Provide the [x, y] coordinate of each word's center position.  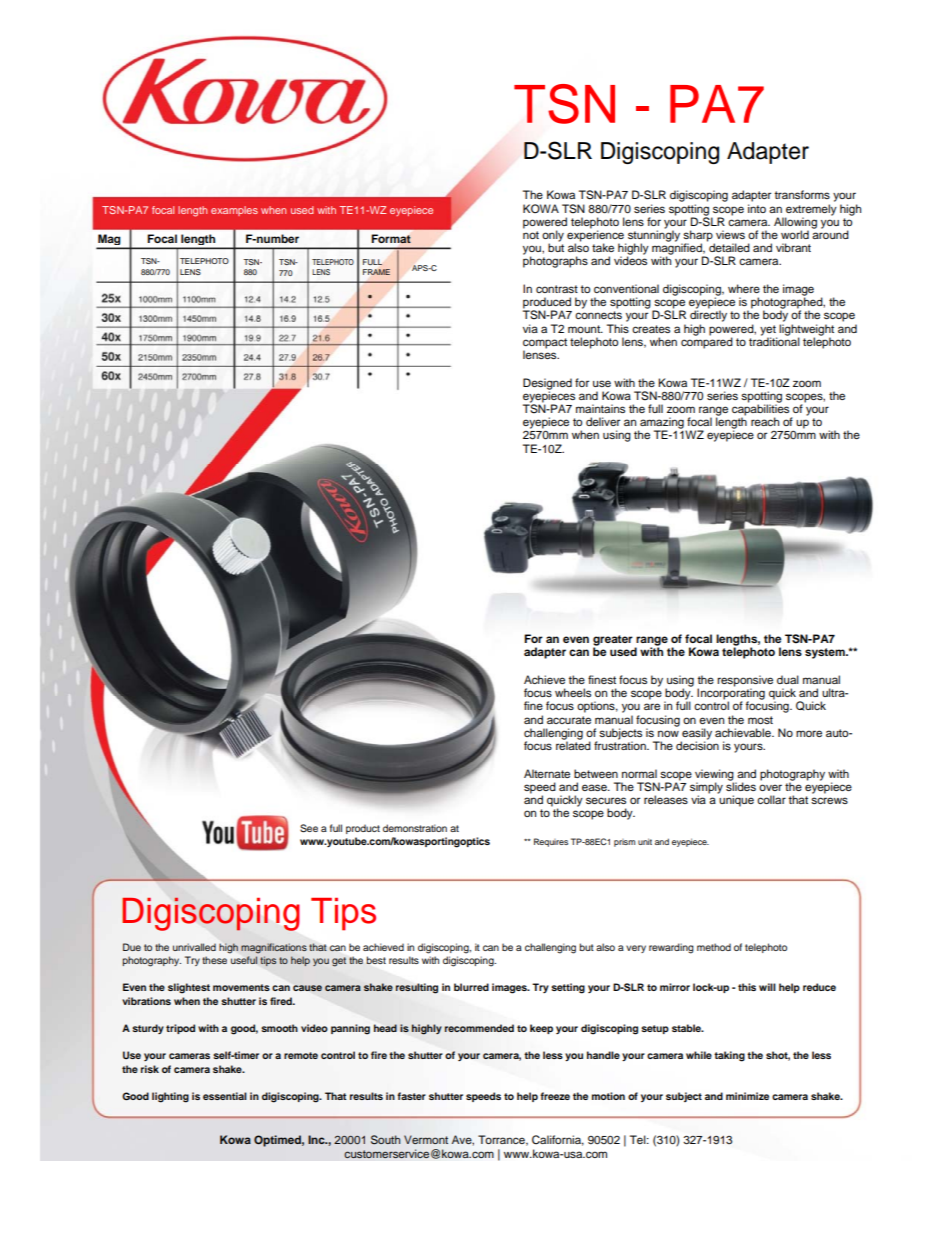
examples [234, 211]
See [309, 828]
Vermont [426, 1139]
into [757, 208]
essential [225, 1096]
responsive [745, 682]
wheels [573, 692]
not [531, 235]
